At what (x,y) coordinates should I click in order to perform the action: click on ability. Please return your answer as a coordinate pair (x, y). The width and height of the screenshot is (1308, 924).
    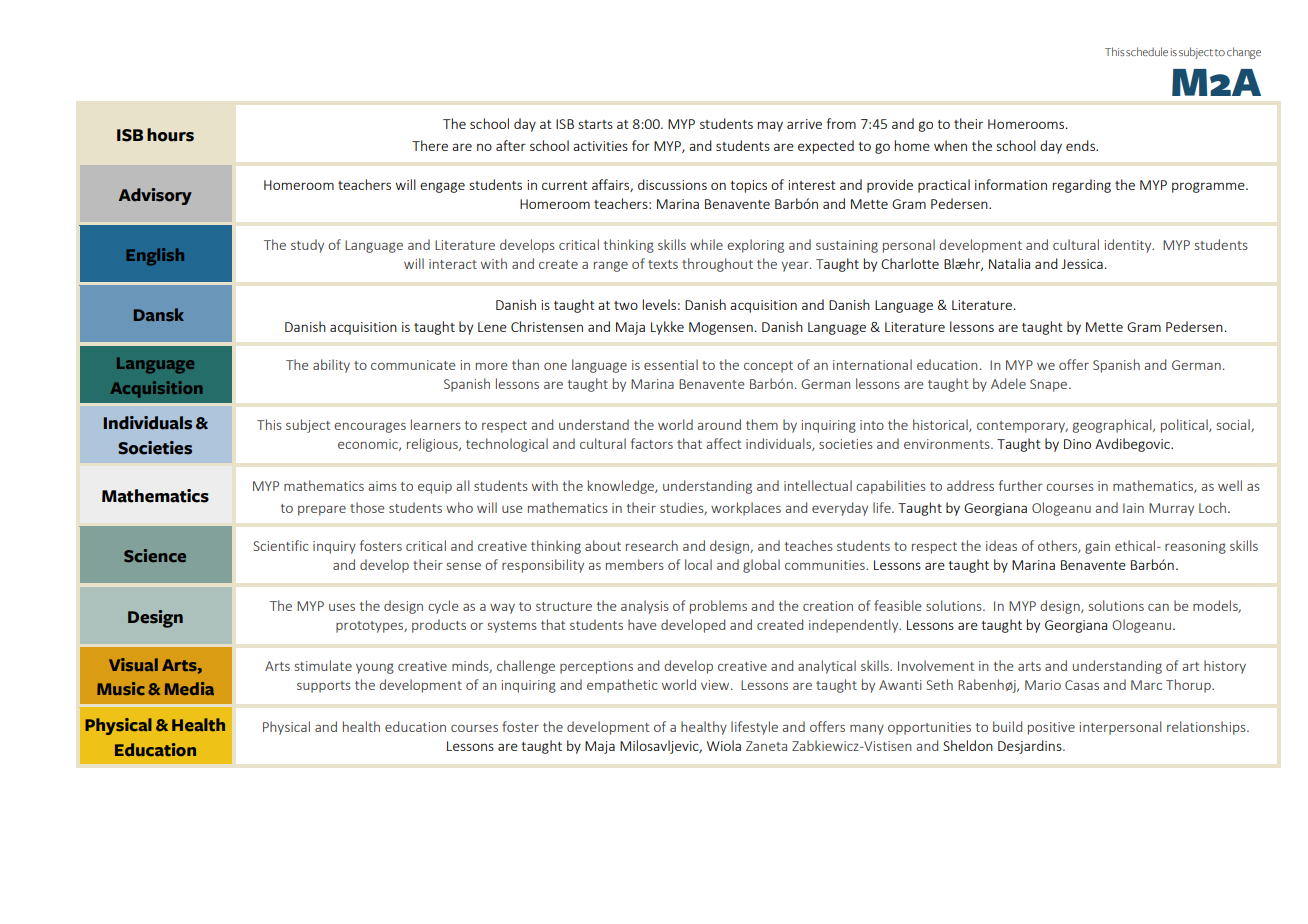
    Looking at the image, I should click on (331, 366).
